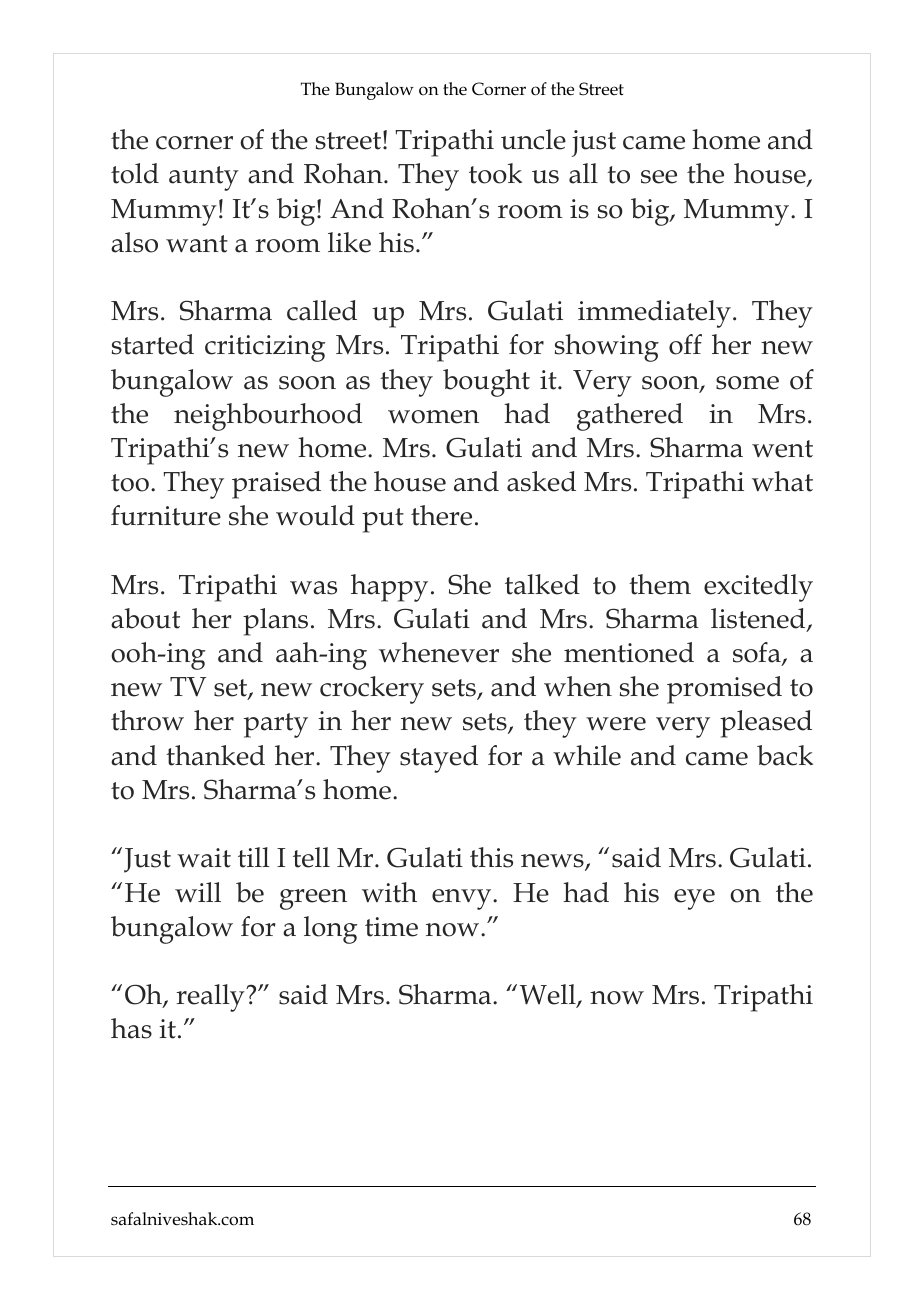  Describe the element at coordinates (785, 755) in the screenshot. I see `back` at that location.
